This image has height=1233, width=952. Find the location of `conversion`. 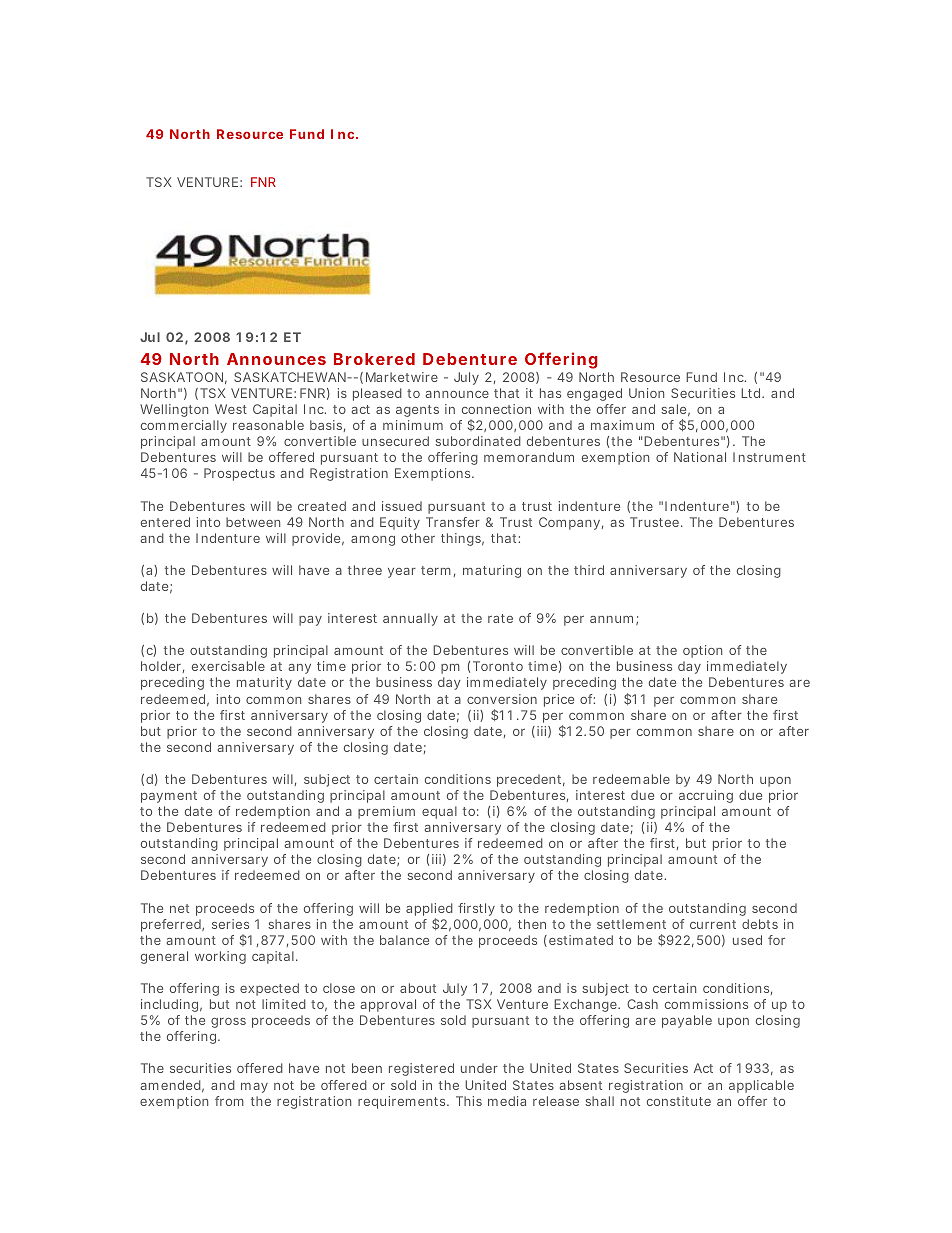

conversion is located at coordinates (502, 699).
